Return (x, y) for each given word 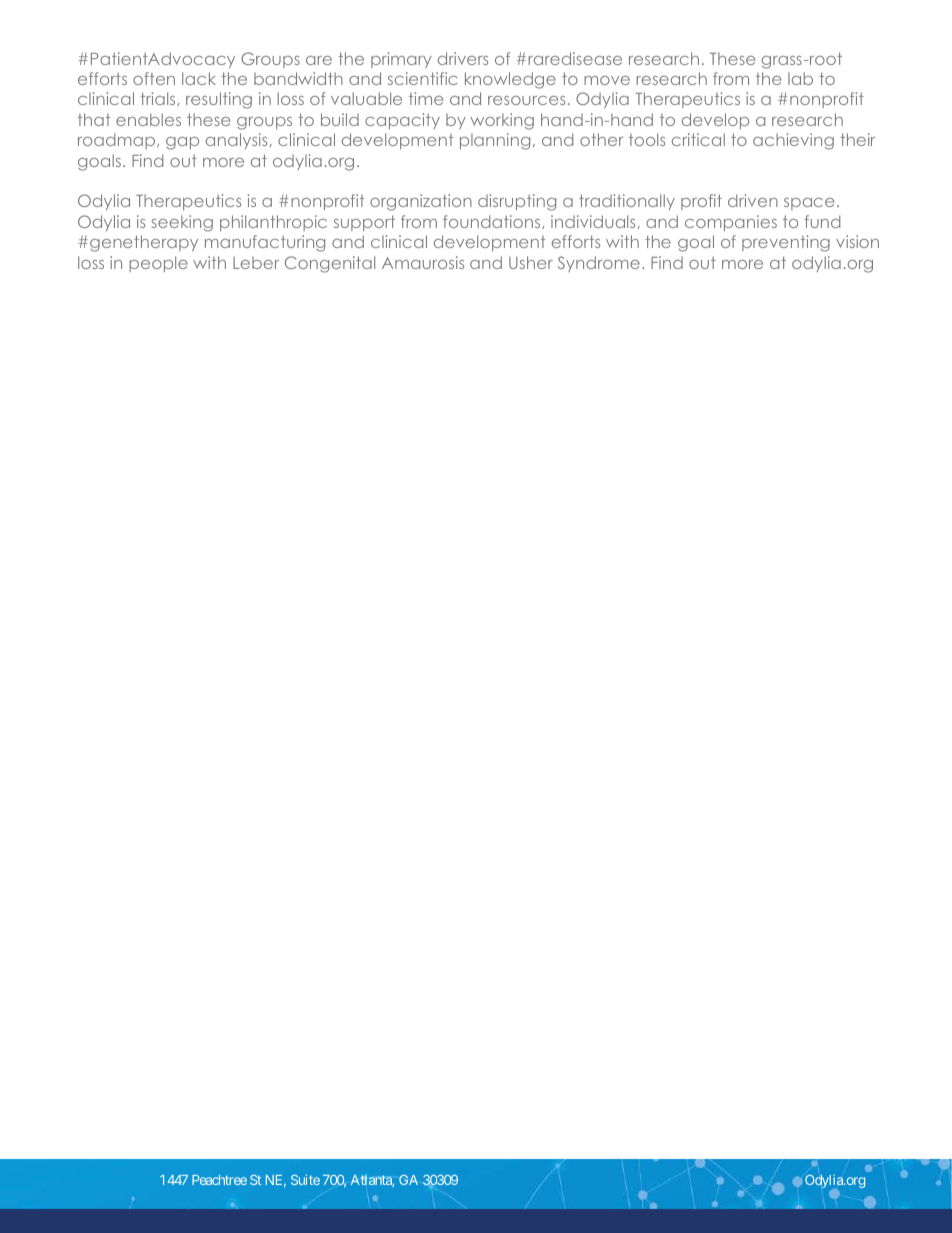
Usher (531, 262)
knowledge (510, 80)
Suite (305, 1179)
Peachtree (219, 1180)
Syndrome (599, 264)
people (158, 264)
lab (800, 78)
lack (199, 78)
